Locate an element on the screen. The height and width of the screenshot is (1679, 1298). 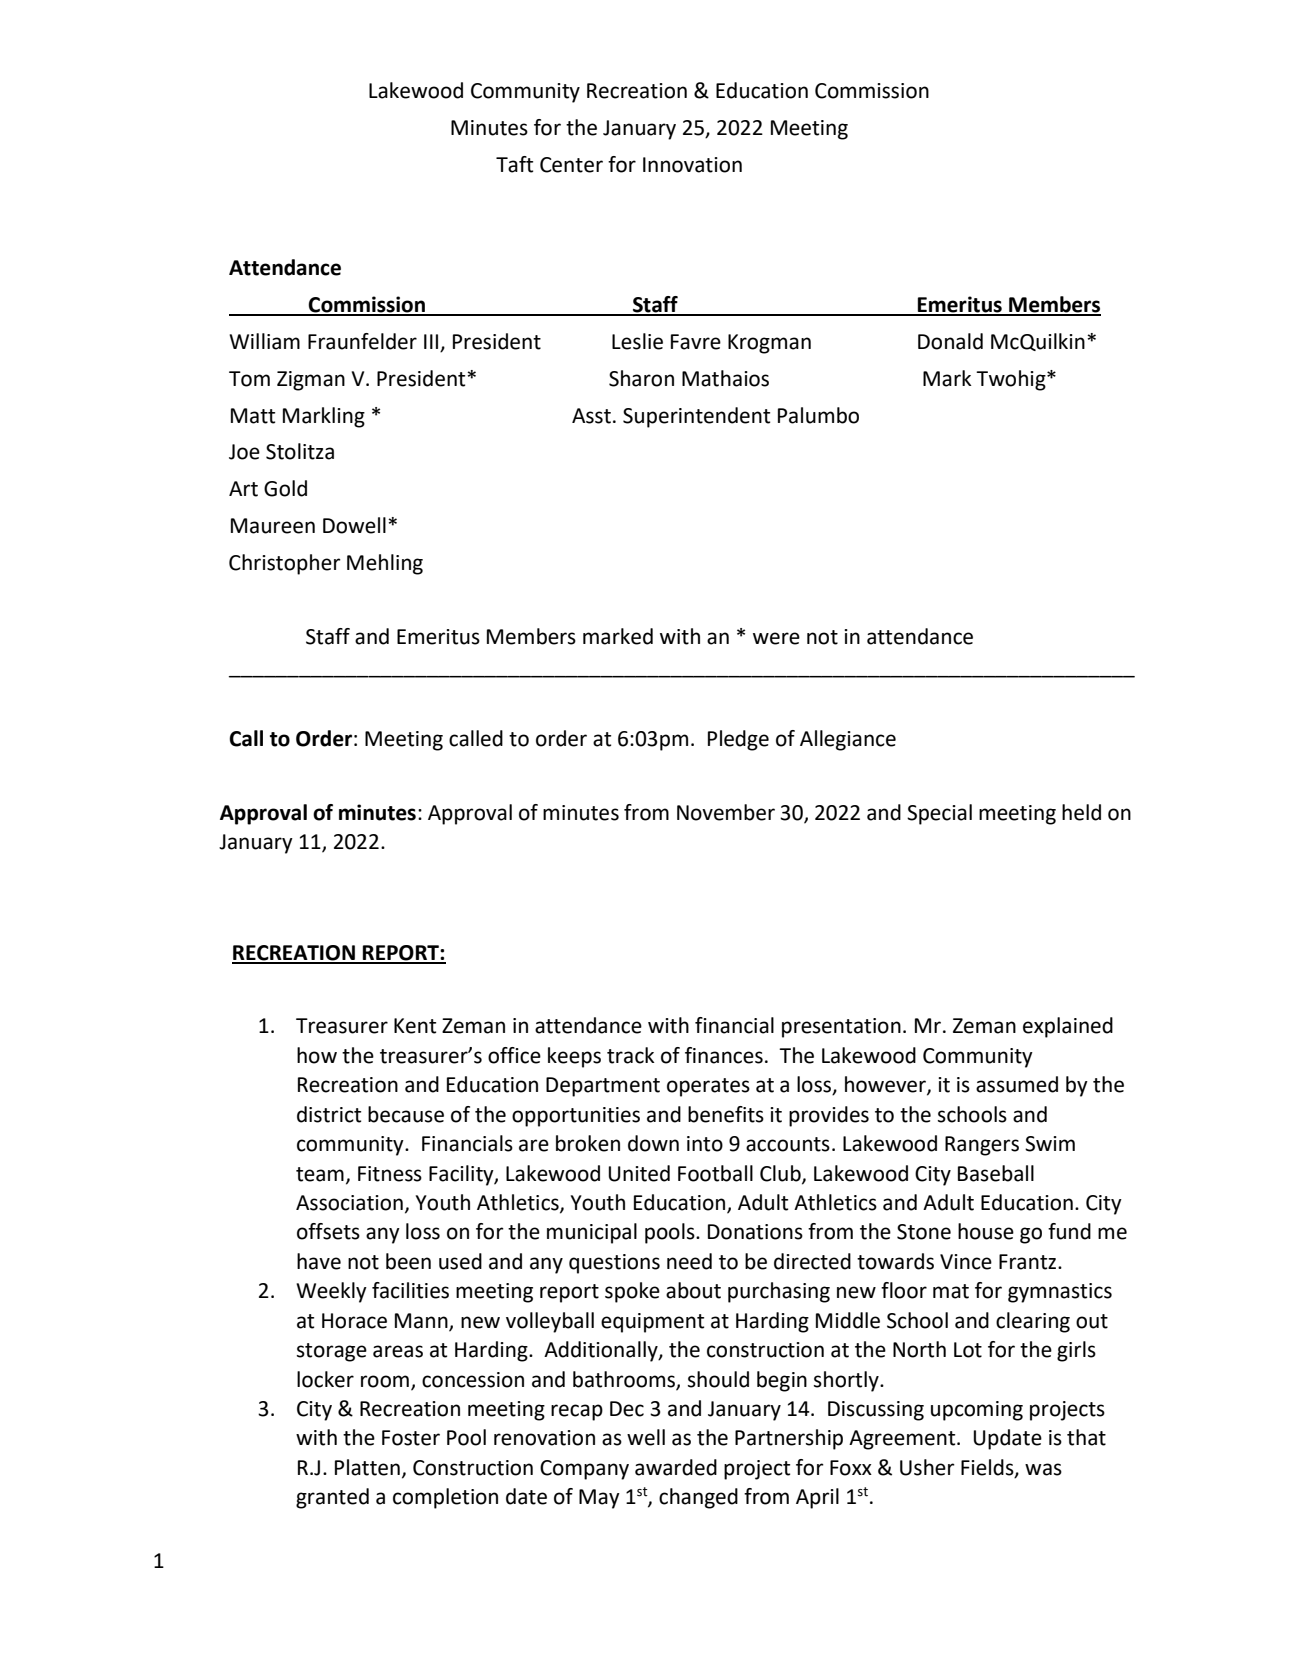
granted is located at coordinates (332, 1498).
